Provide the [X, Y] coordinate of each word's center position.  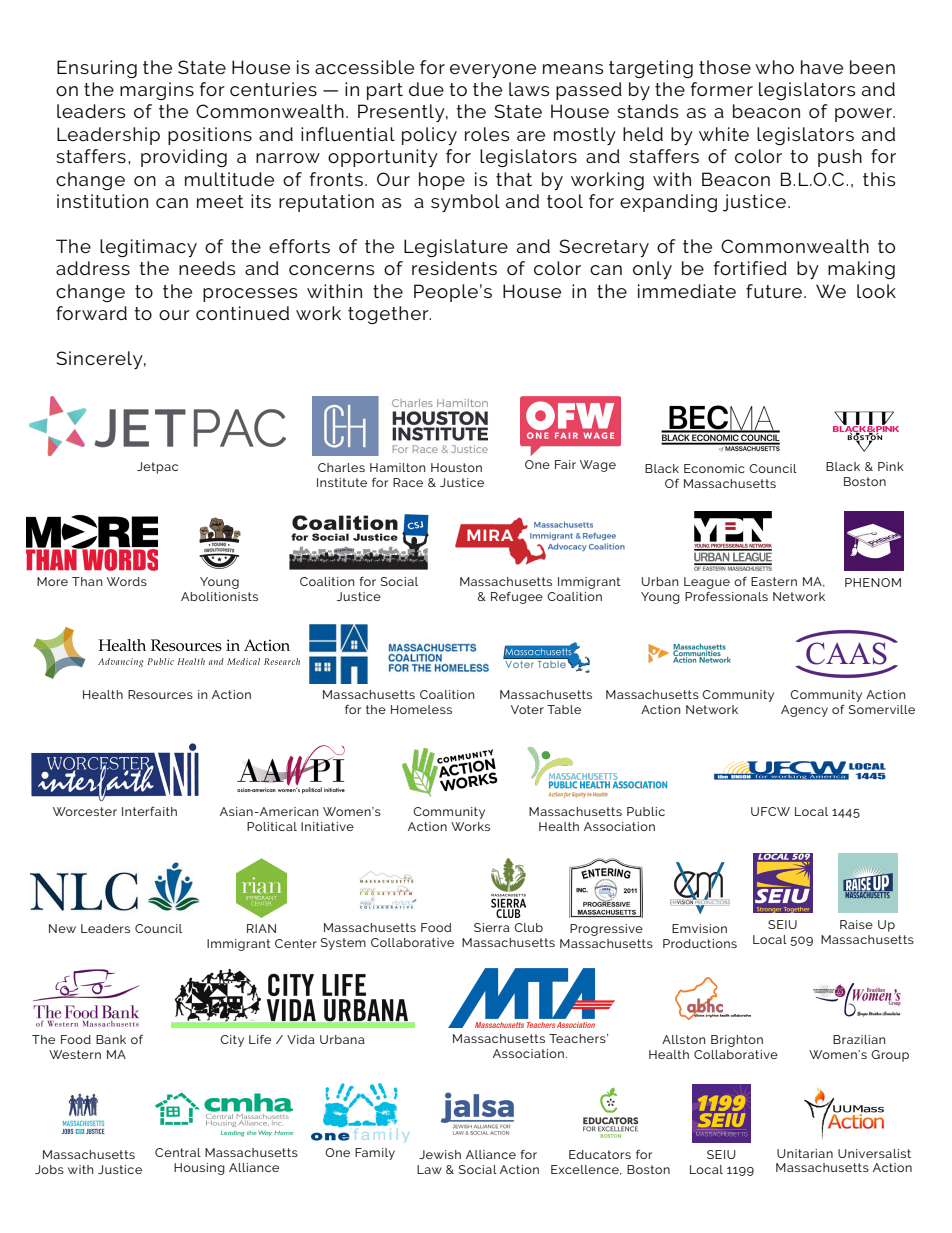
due [426, 89]
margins [157, 91]
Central [178, 1152]
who [774, 67]
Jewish [440, 1154]
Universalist [874, 1153]
